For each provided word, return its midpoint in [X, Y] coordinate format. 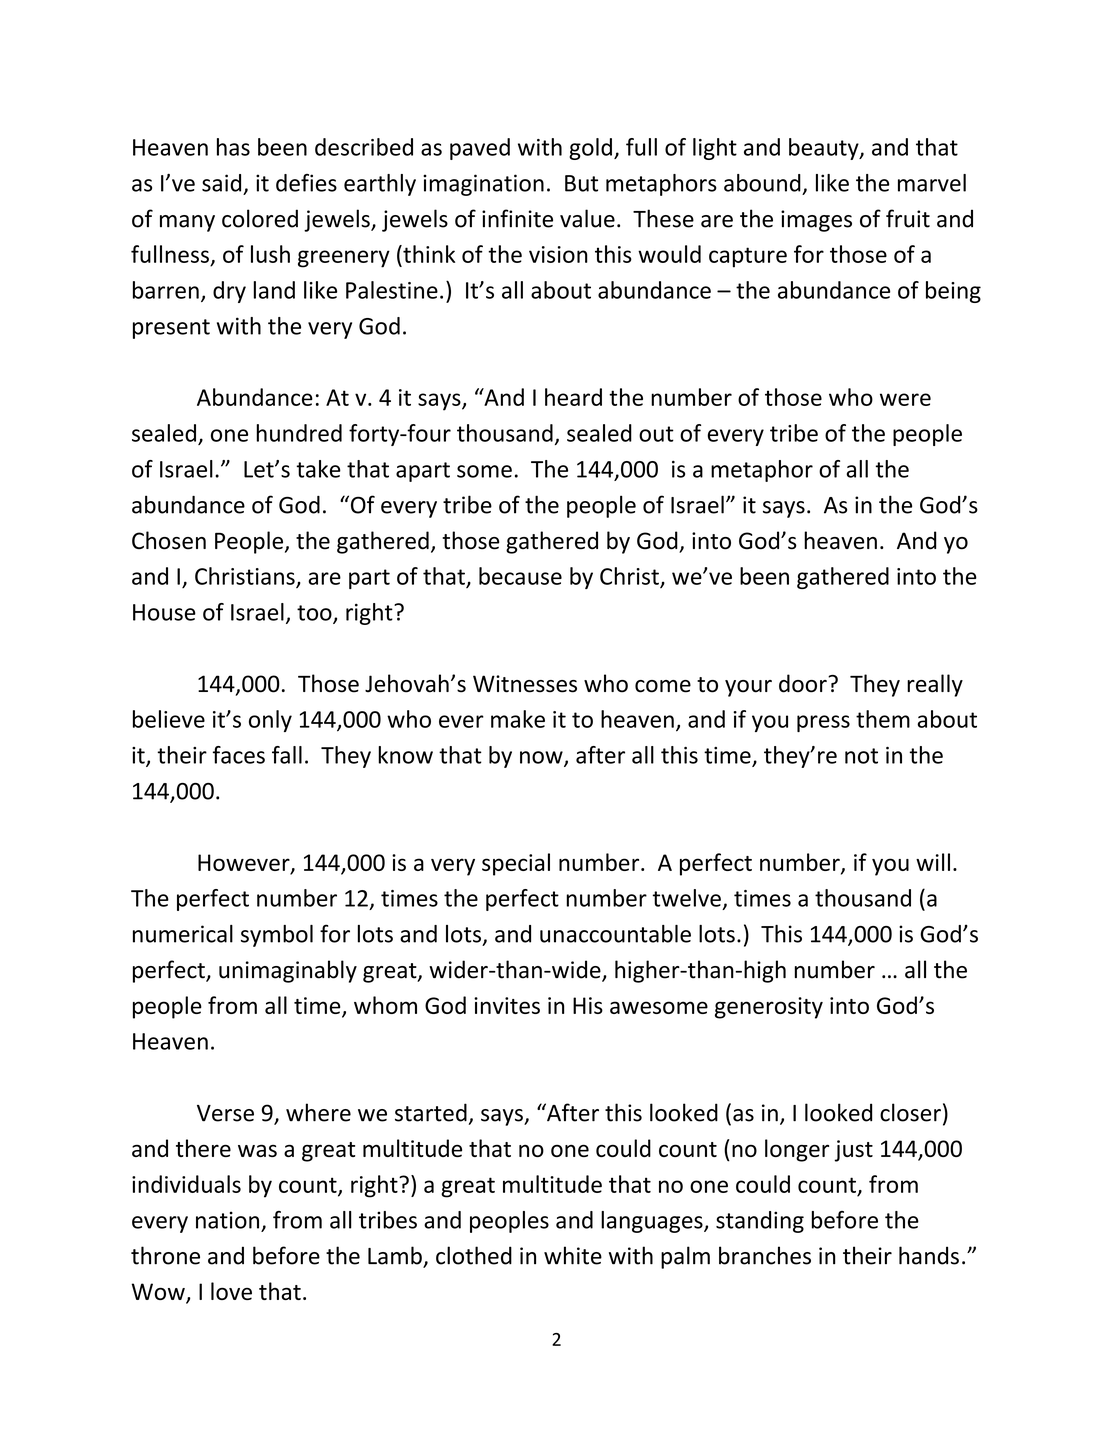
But [581, 183]
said [221, 183]
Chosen [169, 540]
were [905, 399]
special [516, 864]
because [520, 576]
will [933, 862]
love [231, 1291]
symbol [277, 936]
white [573, 1255]
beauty [825, 149]
